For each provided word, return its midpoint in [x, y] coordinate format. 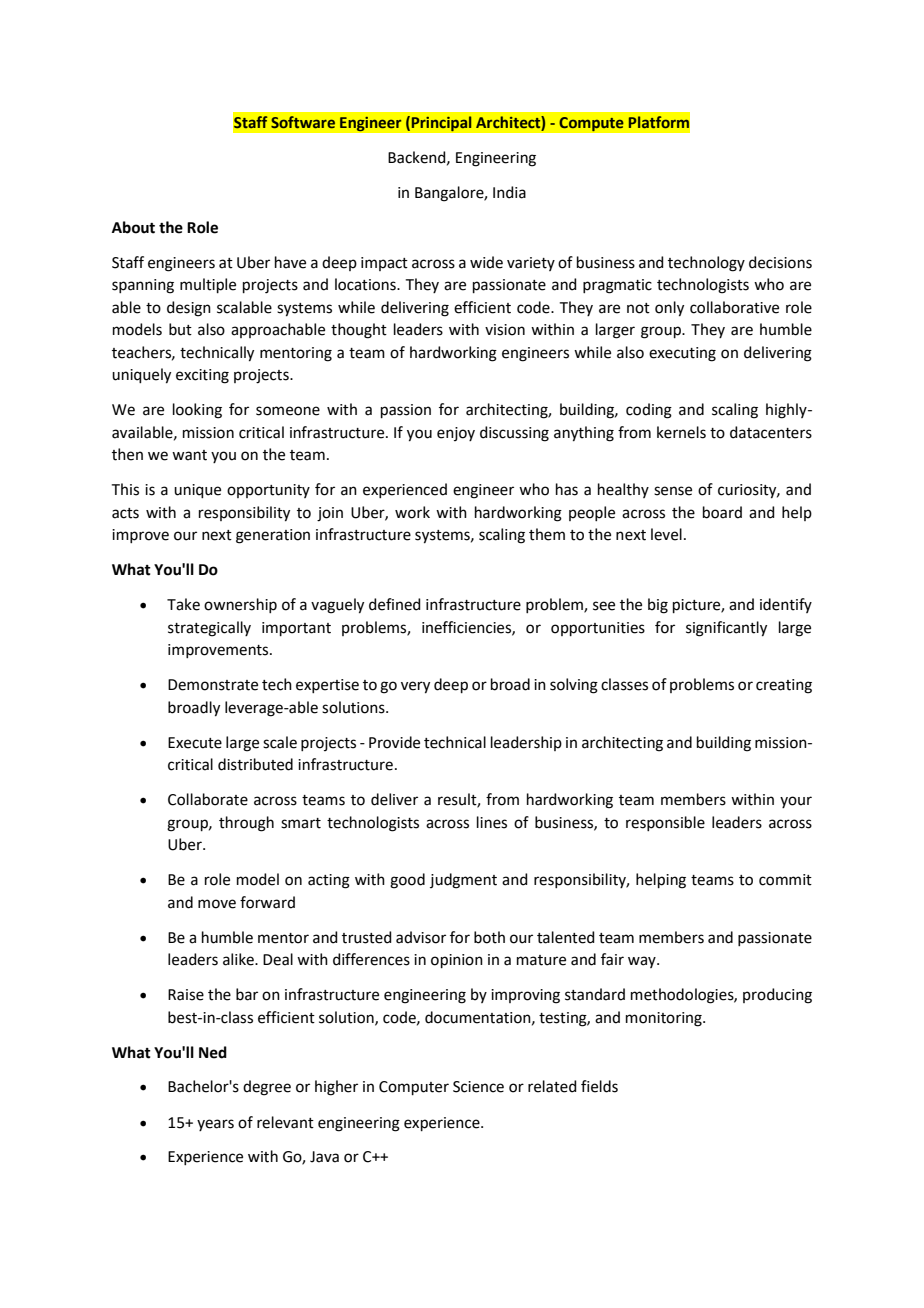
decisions [780, 262]
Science [478, 1087]
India [509, 192]
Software [303, 122]
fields [599, 1086]
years [215, 1125]
